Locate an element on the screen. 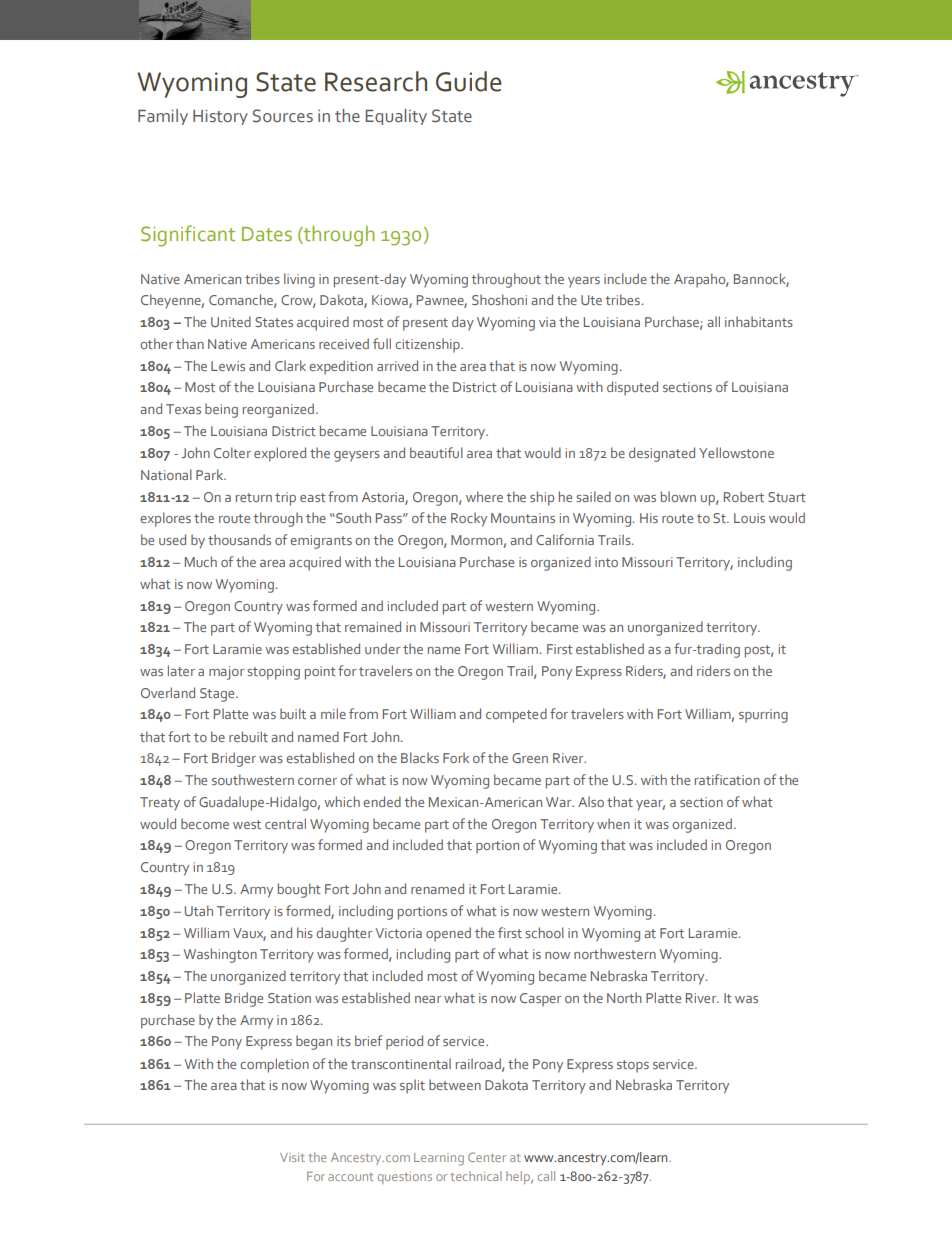 The width and height of the screenshot is (952, 1233). spurring is located at coordinates (763, 716).
